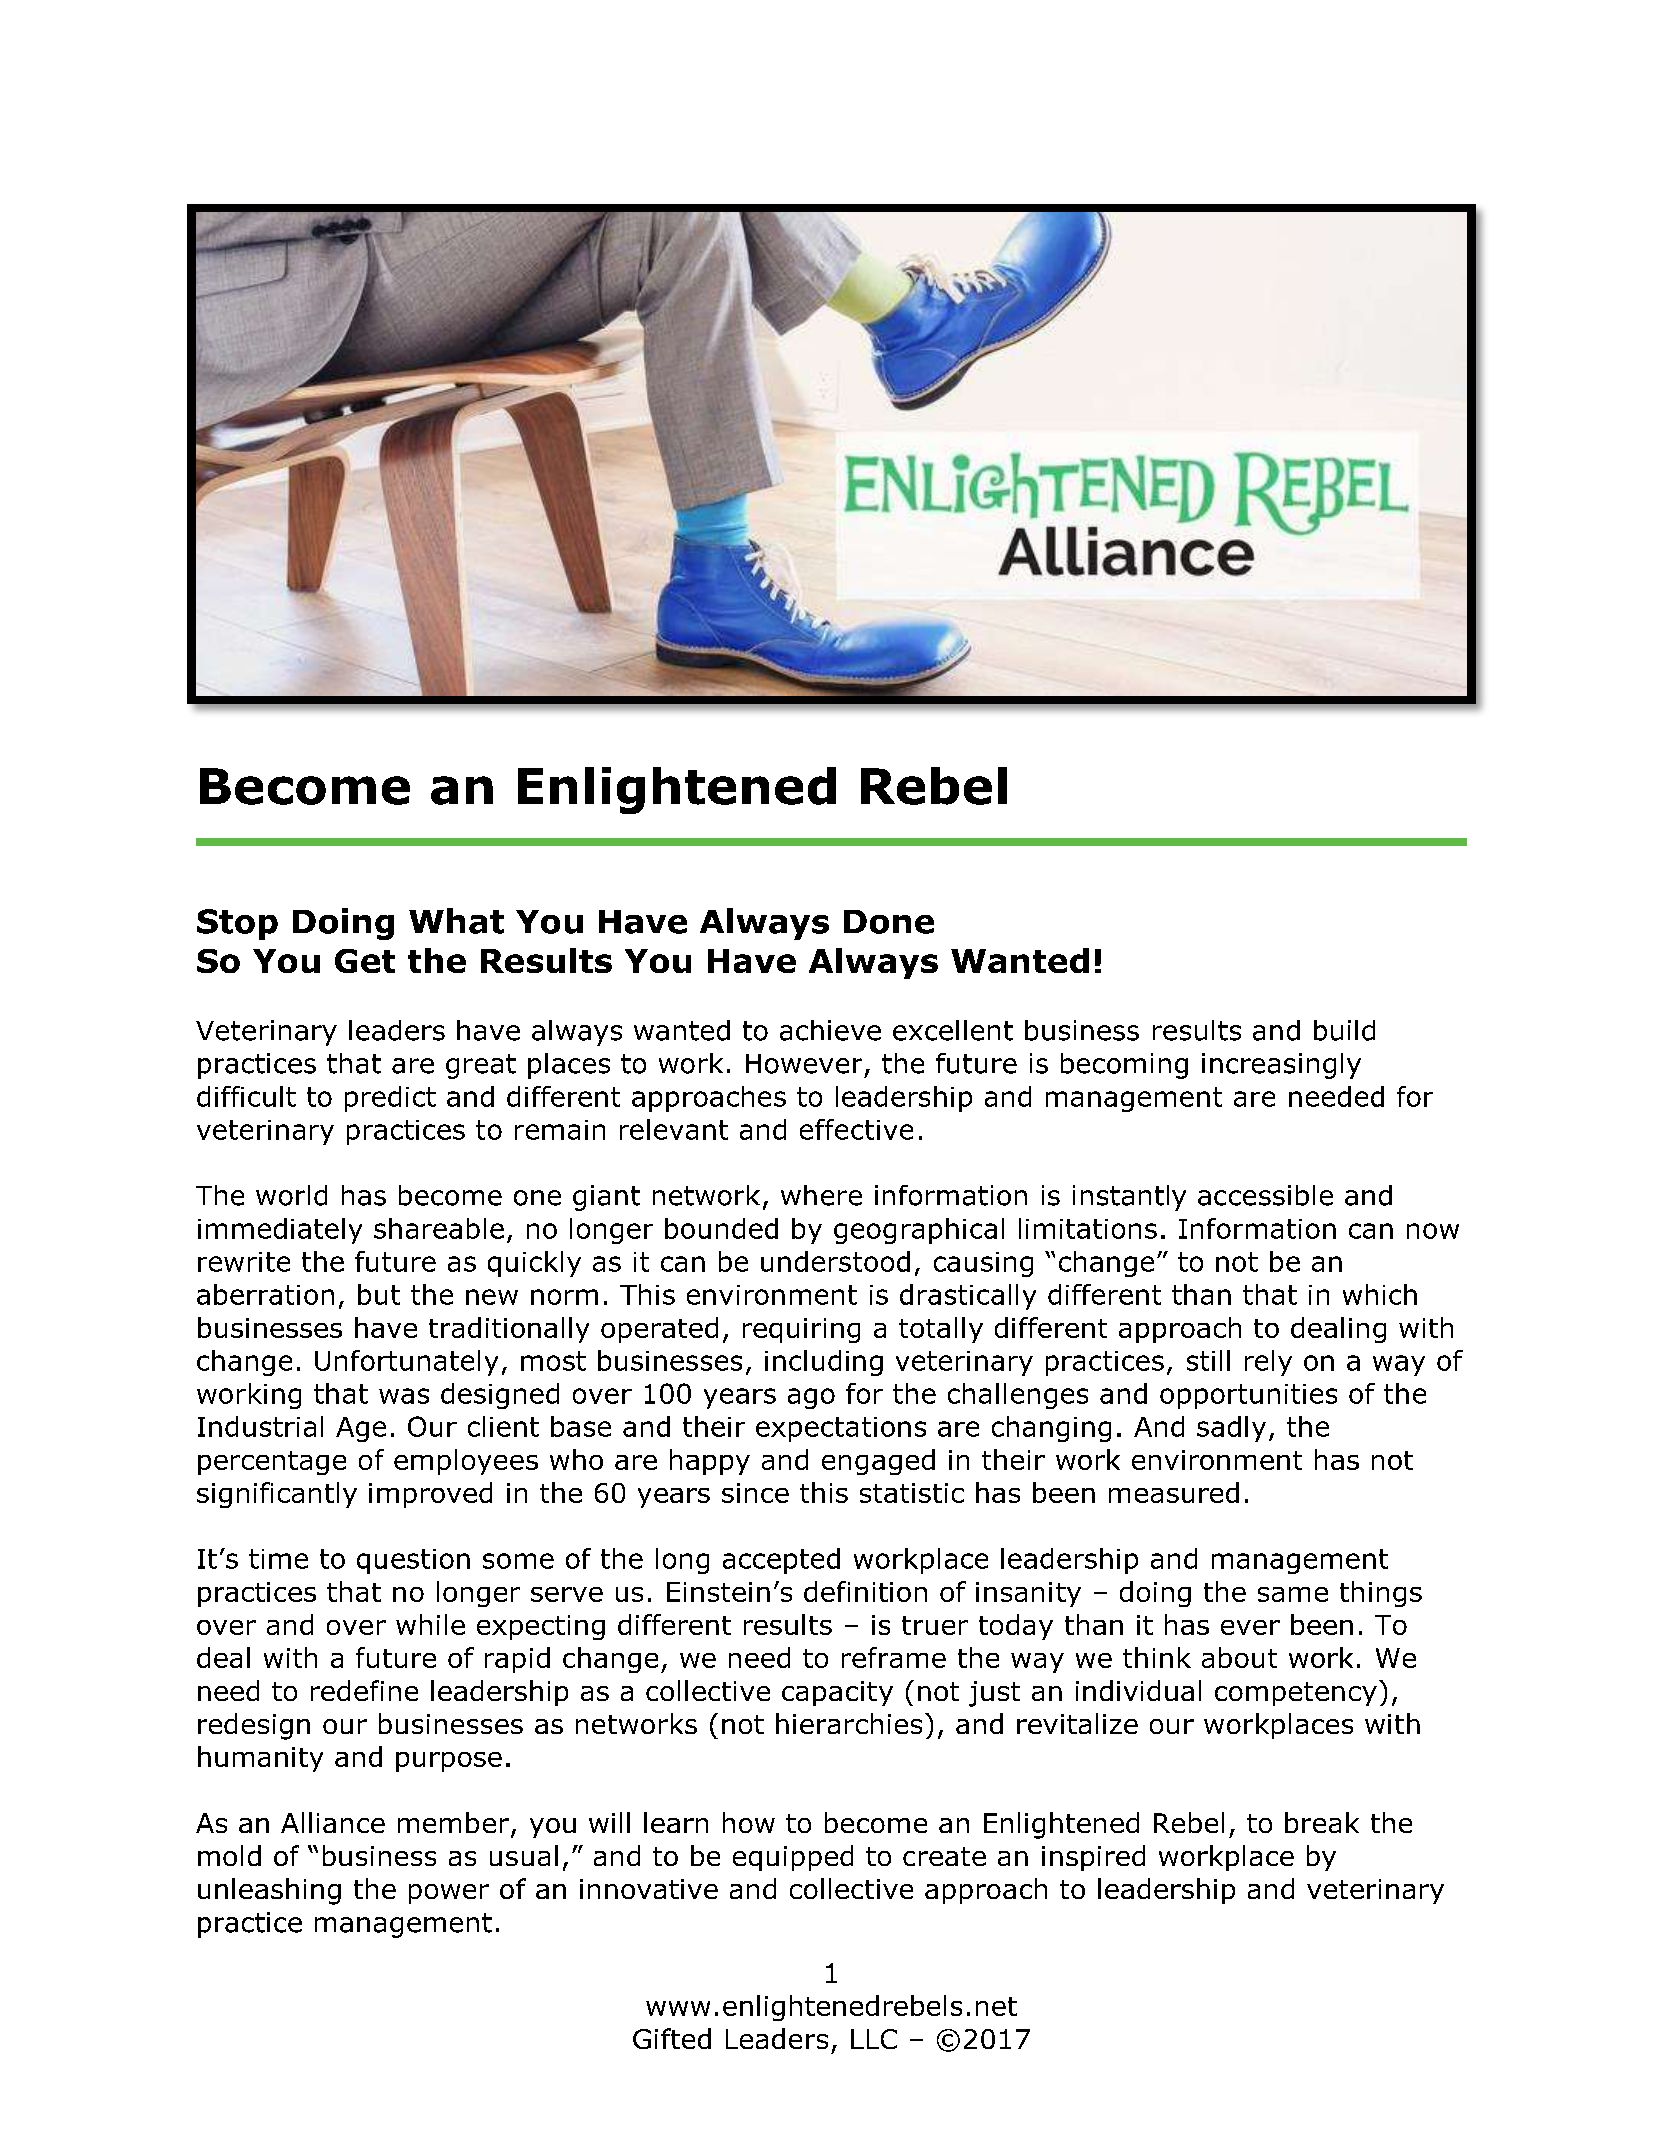 Image resolution: width=1663 pixels, height=2152 pixels. What do you see at coordinates (889, 922) in the screenshot?
I see `Done` at bounding box center [889, 922].
